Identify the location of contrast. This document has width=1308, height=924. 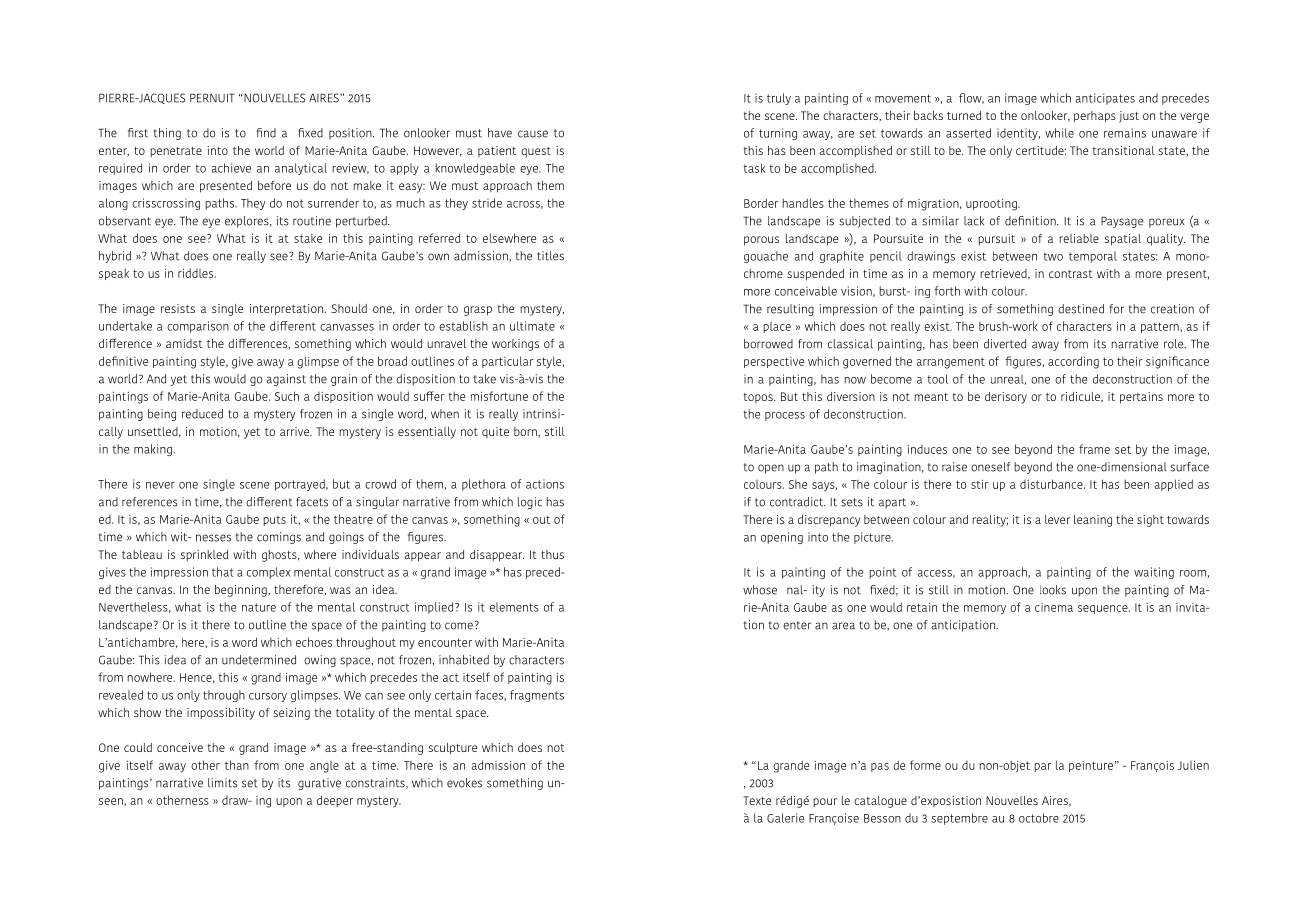
(1071, 274).
